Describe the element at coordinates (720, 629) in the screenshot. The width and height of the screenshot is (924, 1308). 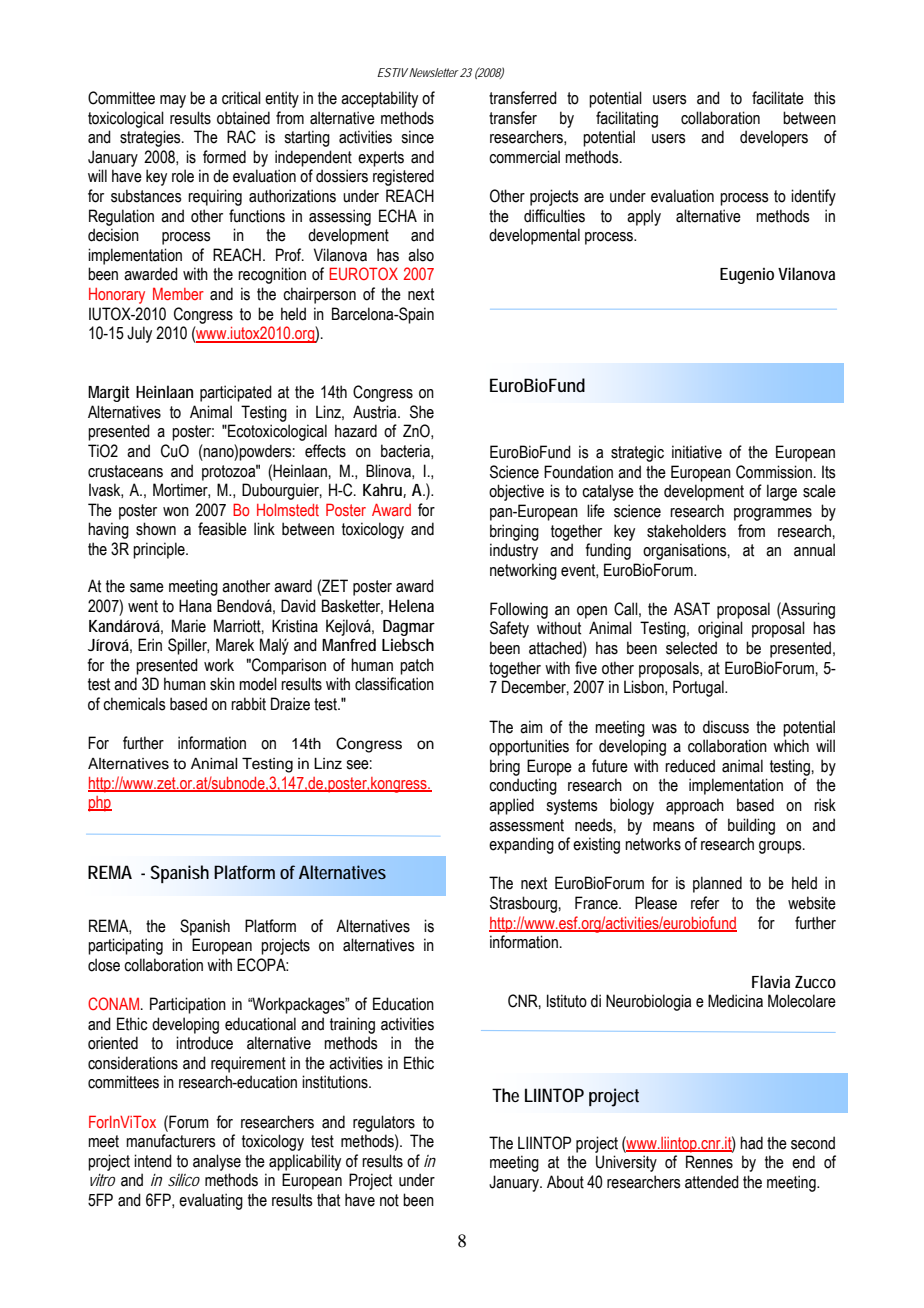
I see `original` at that location.
